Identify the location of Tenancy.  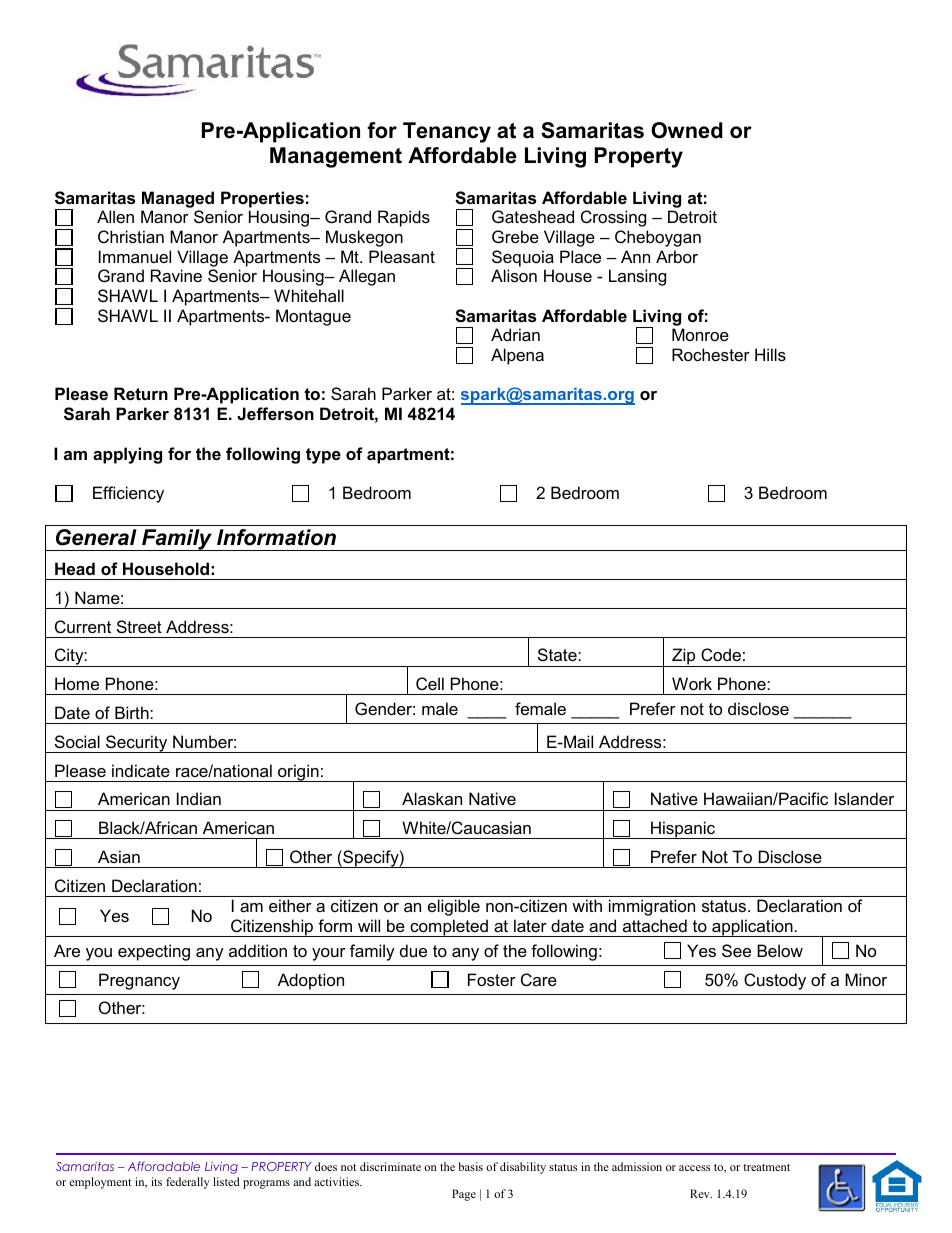
(447, 132).
